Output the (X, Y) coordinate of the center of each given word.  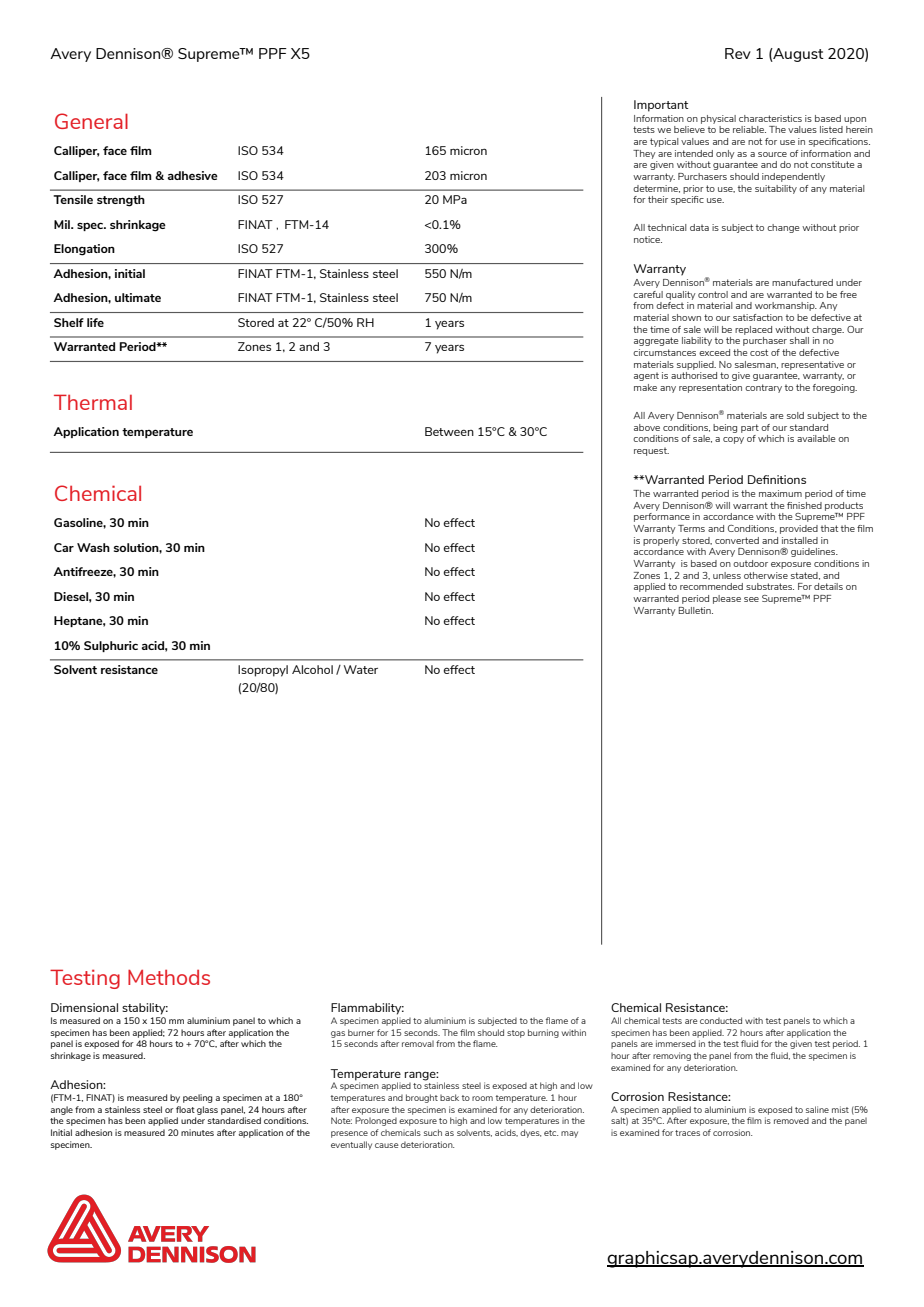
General (91, 121)
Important (661, 106)
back (449, 1097)
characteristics (770, 118)
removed (791, 1121)
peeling (198, 1098)
